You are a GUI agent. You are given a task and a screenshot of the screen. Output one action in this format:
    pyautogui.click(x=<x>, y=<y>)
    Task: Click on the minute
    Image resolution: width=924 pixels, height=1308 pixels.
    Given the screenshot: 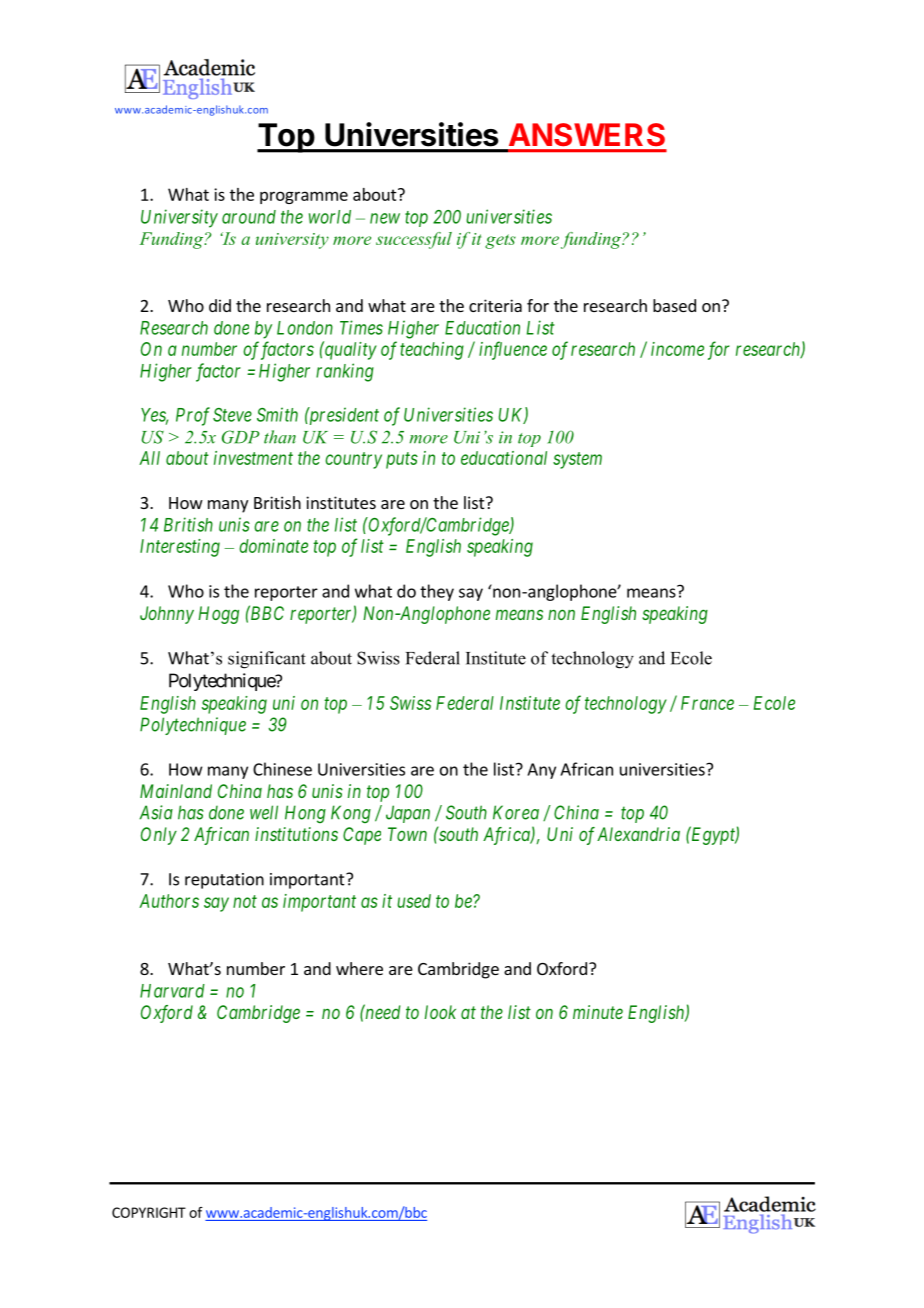 What is the action you would take?
    pyautogui.click(x=598, y=1012)
